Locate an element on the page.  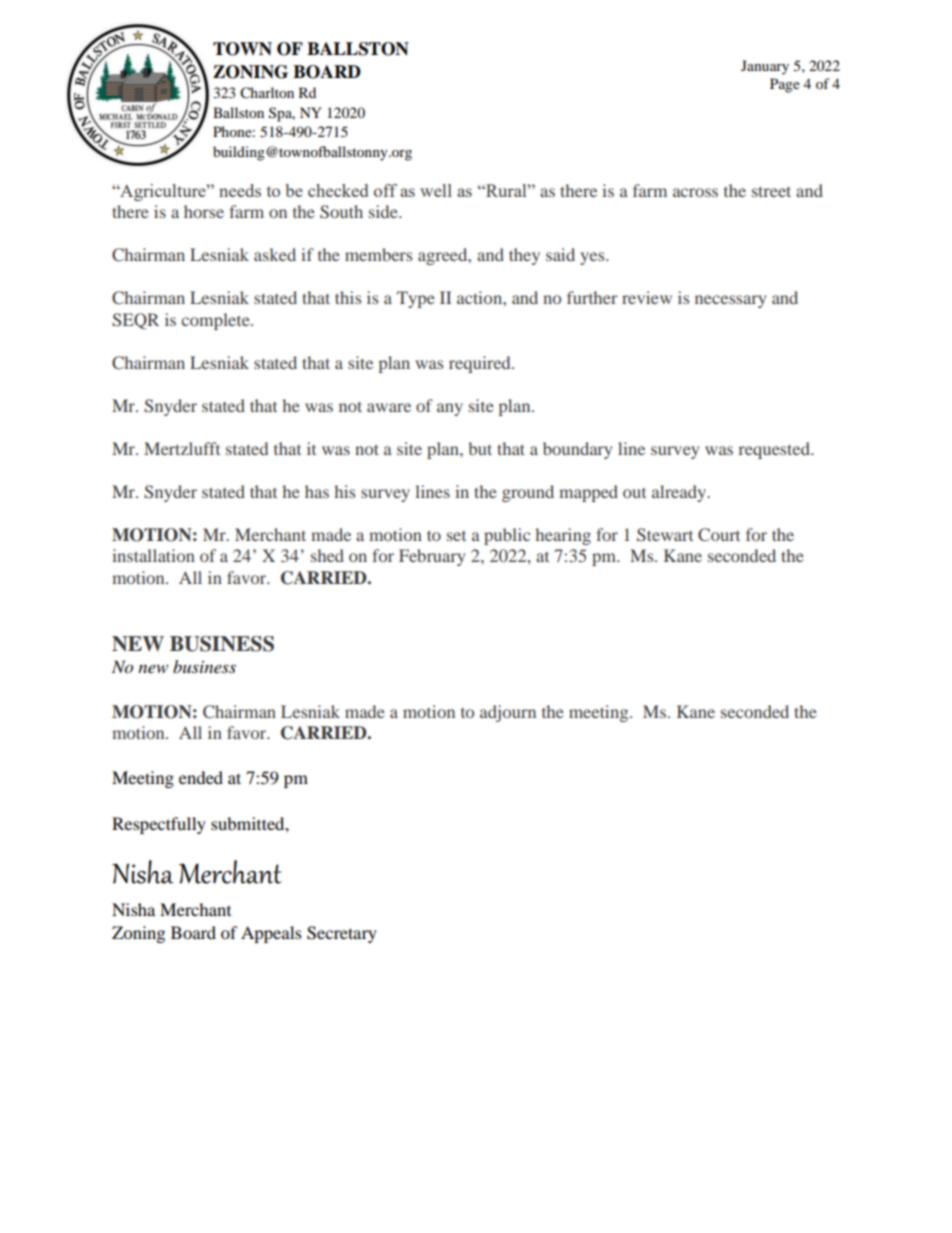
January is located at coordinates (765, 67).
